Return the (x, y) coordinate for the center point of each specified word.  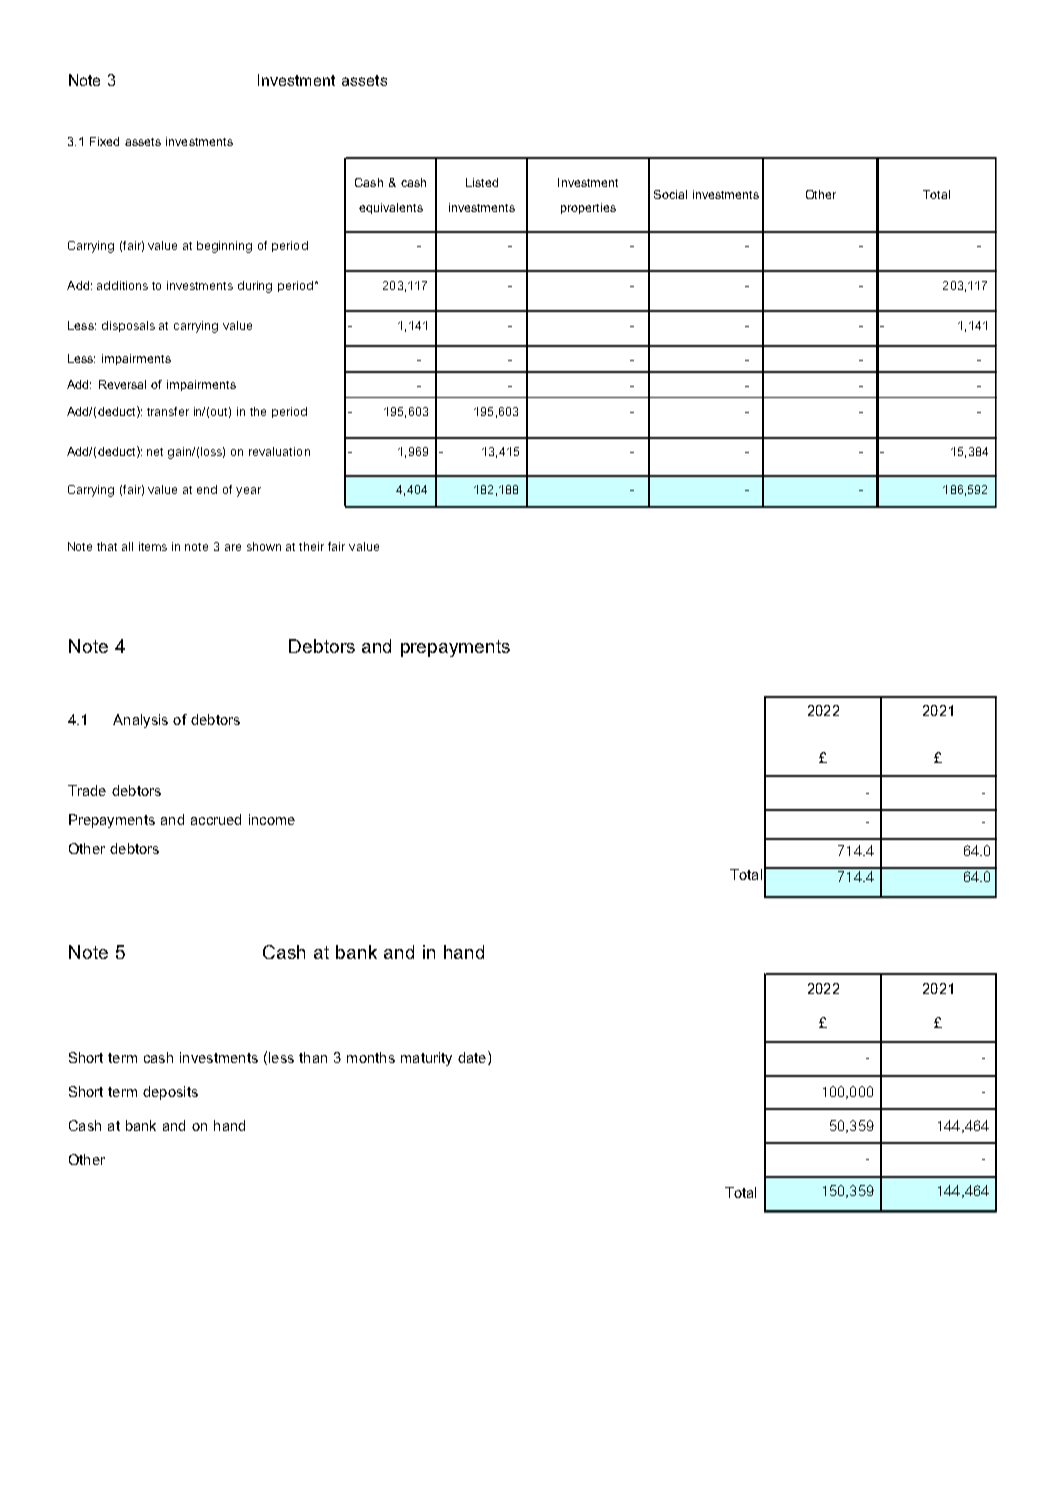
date (472, 1057)
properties (588, 208)
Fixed (104, 141)
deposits (170, 1093)
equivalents (391, 208)
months (371, 1057)
